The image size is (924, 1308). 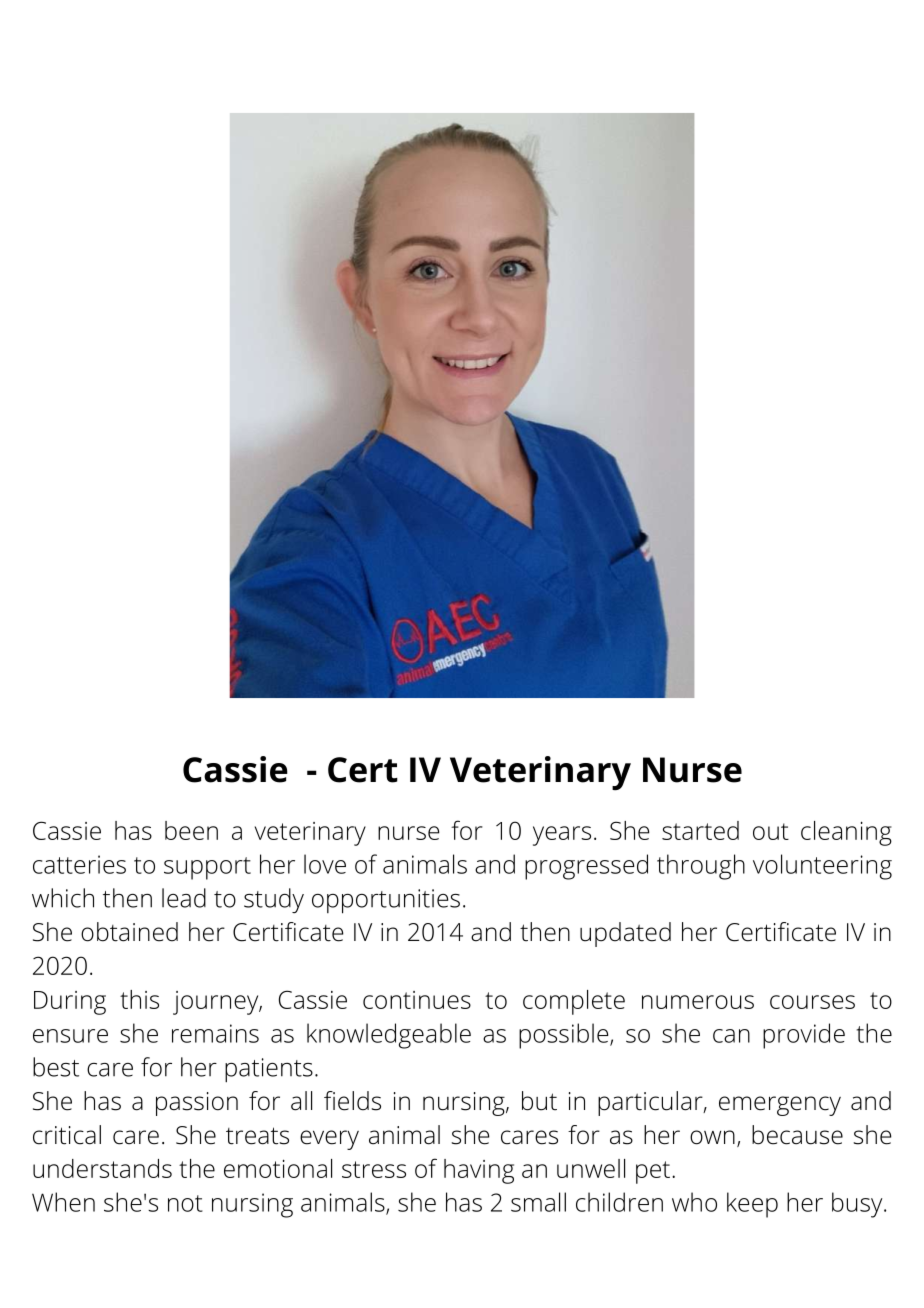 What do you see at coordinates (539, 1101) in the screenshot?
I see `but` at bounding box center [539, 1101].
